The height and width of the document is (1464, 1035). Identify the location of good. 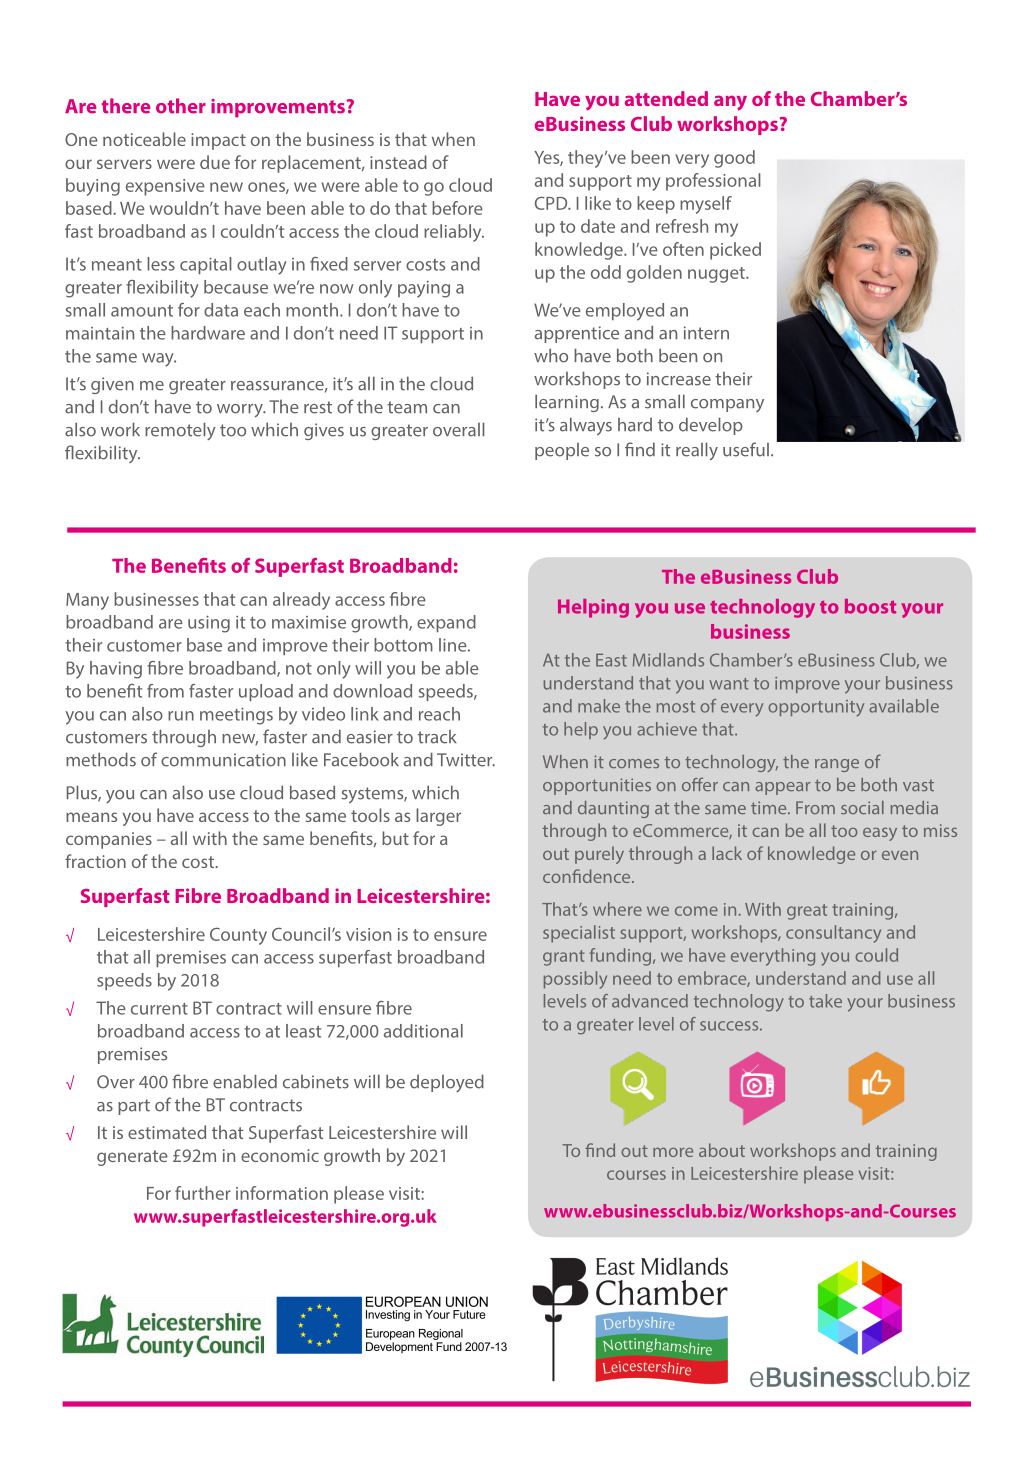
(734, 159).
